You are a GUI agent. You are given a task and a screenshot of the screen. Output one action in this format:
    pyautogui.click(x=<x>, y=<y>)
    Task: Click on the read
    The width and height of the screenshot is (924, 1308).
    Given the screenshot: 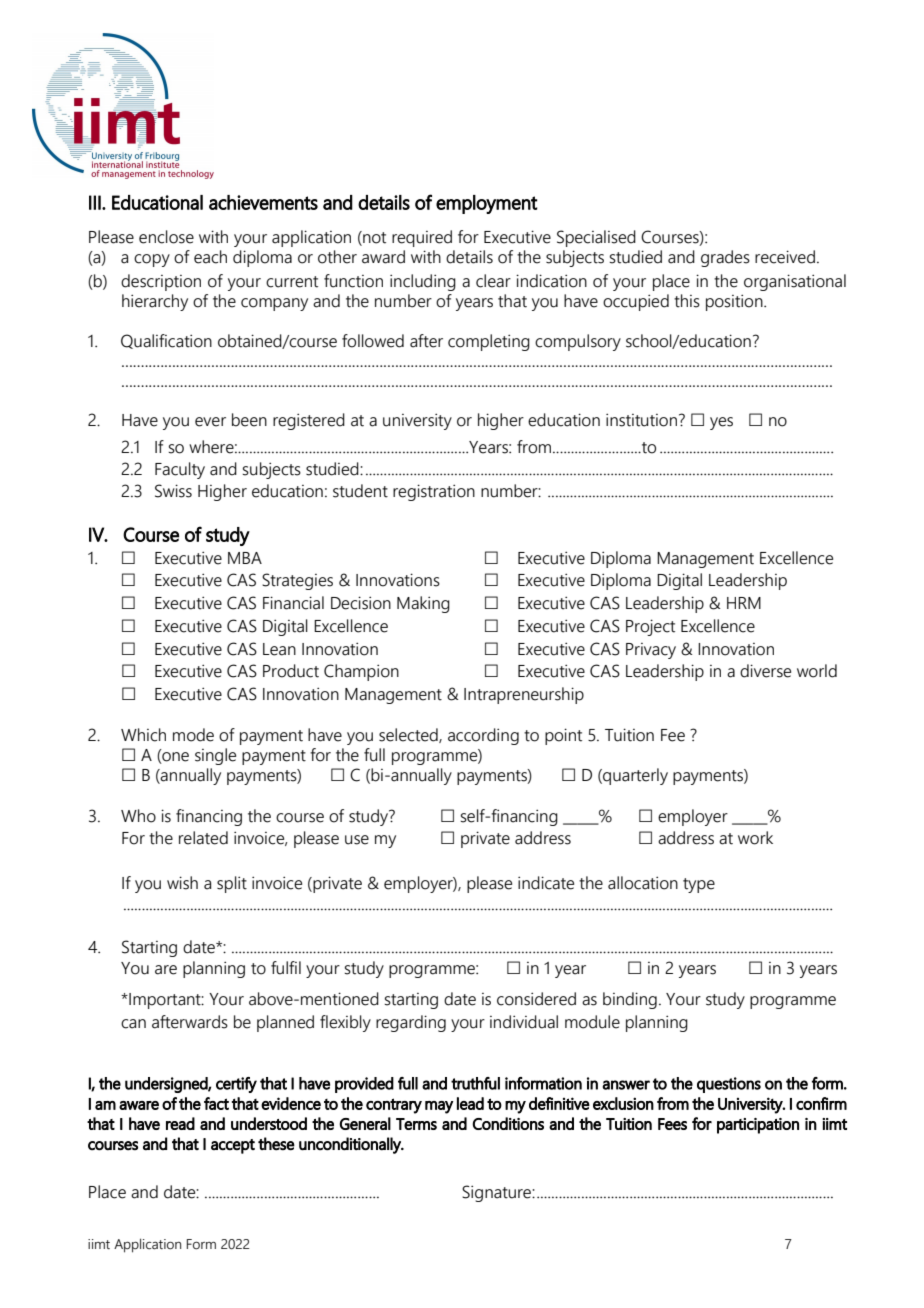 What is the action you would take?
    pyautogui.click(x=180, y=1123)
